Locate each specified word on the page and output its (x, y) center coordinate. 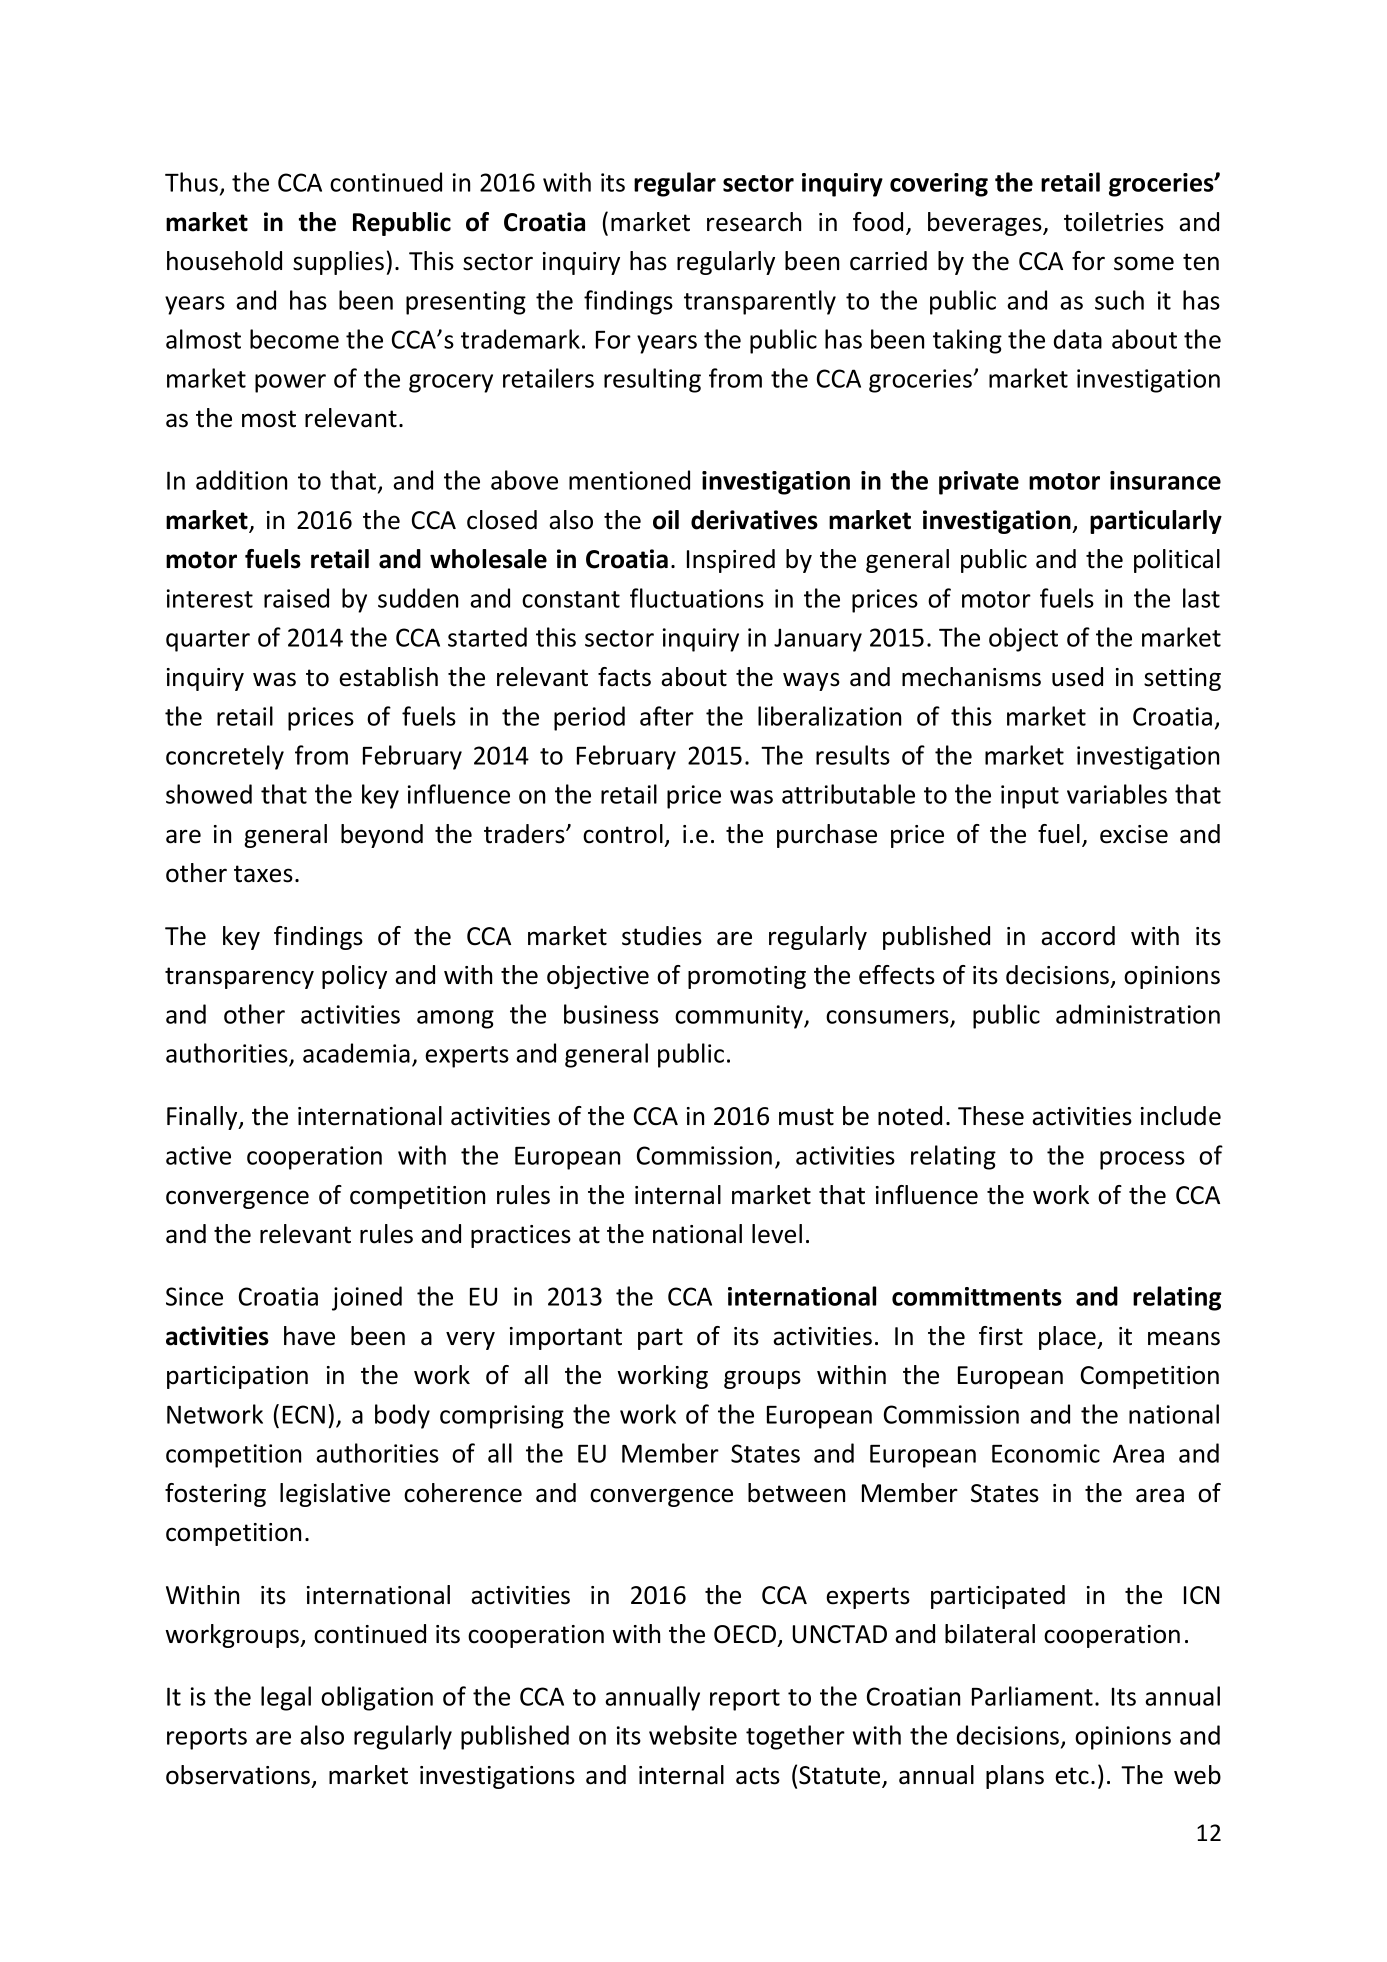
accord (1078, 936)
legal (286, 1698)
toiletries (1114, 222)
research (754, 222)
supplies (338, 263)
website (693, 1735)
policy (354, 977)
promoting (747, 977)
